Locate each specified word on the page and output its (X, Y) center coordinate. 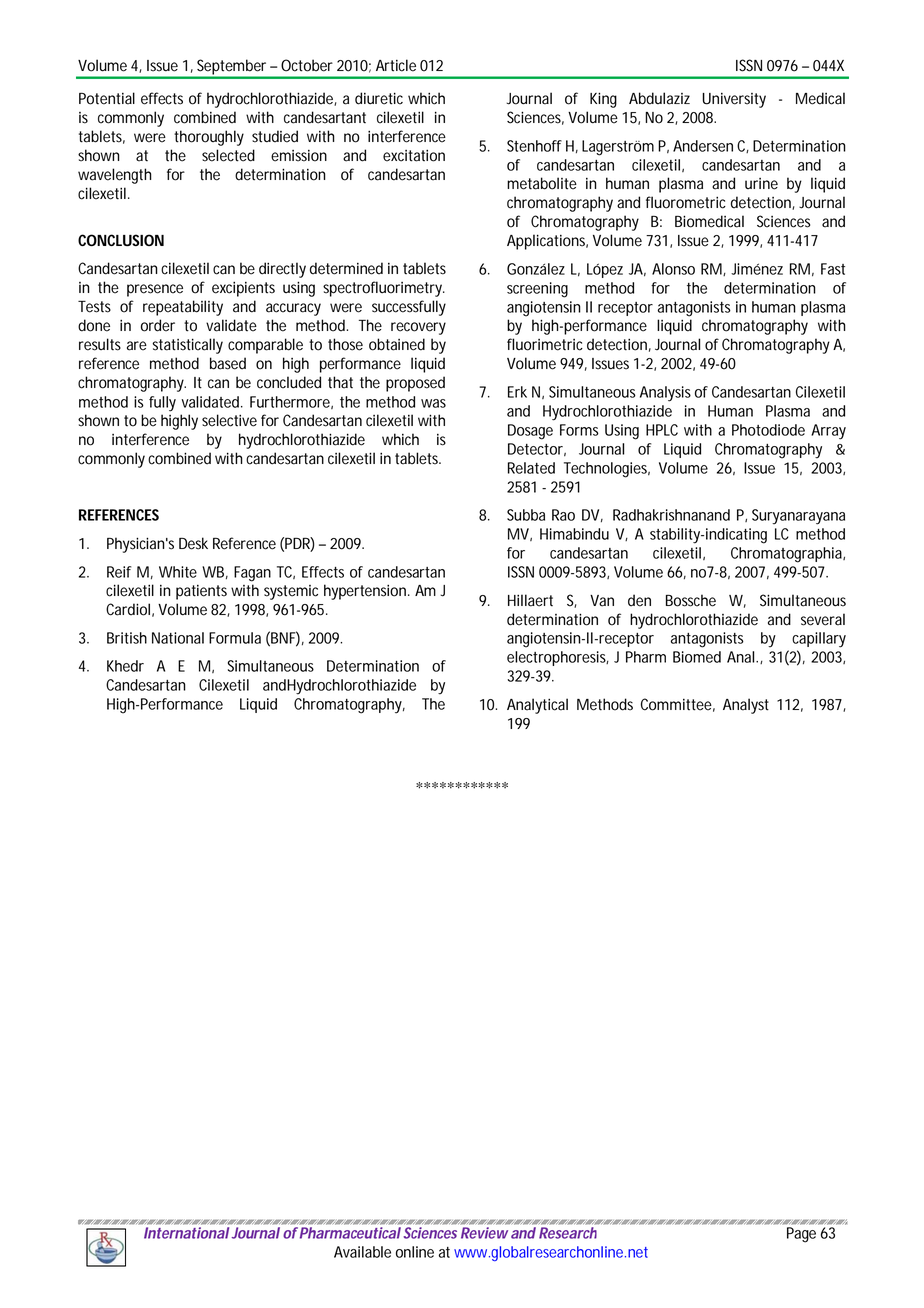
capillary (819, 640)
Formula (235, 638)
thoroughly (209, 138)
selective (229, 420)
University (734, 100)
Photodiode (768, 430)
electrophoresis (558, 658)
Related (531, 468)
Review (484, 1233)
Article (396, 65)
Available (362, 1252)
